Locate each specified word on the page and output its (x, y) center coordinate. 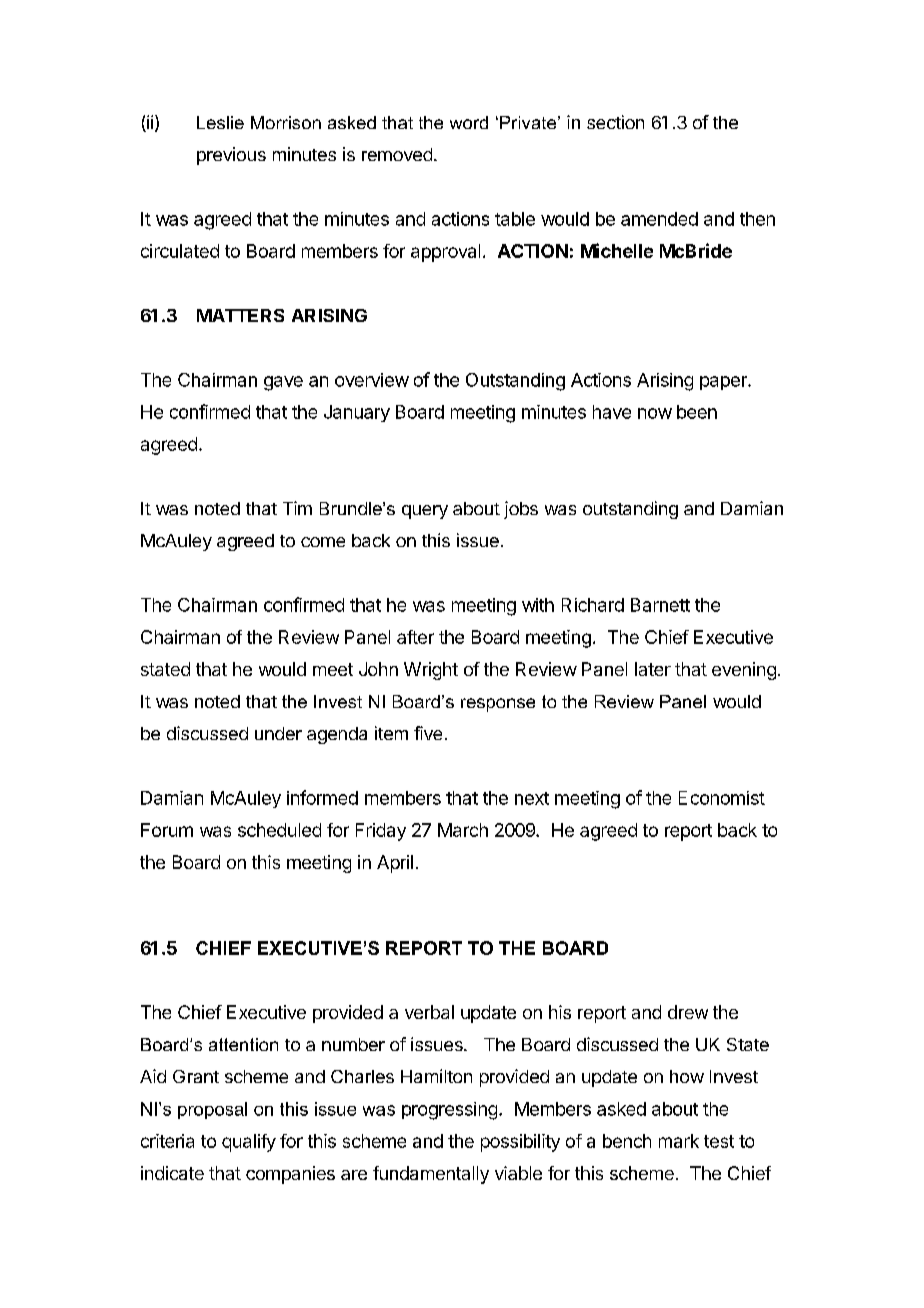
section (615, 122)
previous (231, 156)
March (463, 830)
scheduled (279, 830)
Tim (297, 508)
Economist (722, 798)
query (425, 512)
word (469, 122)
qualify (249, 1143)
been (697, 412)
